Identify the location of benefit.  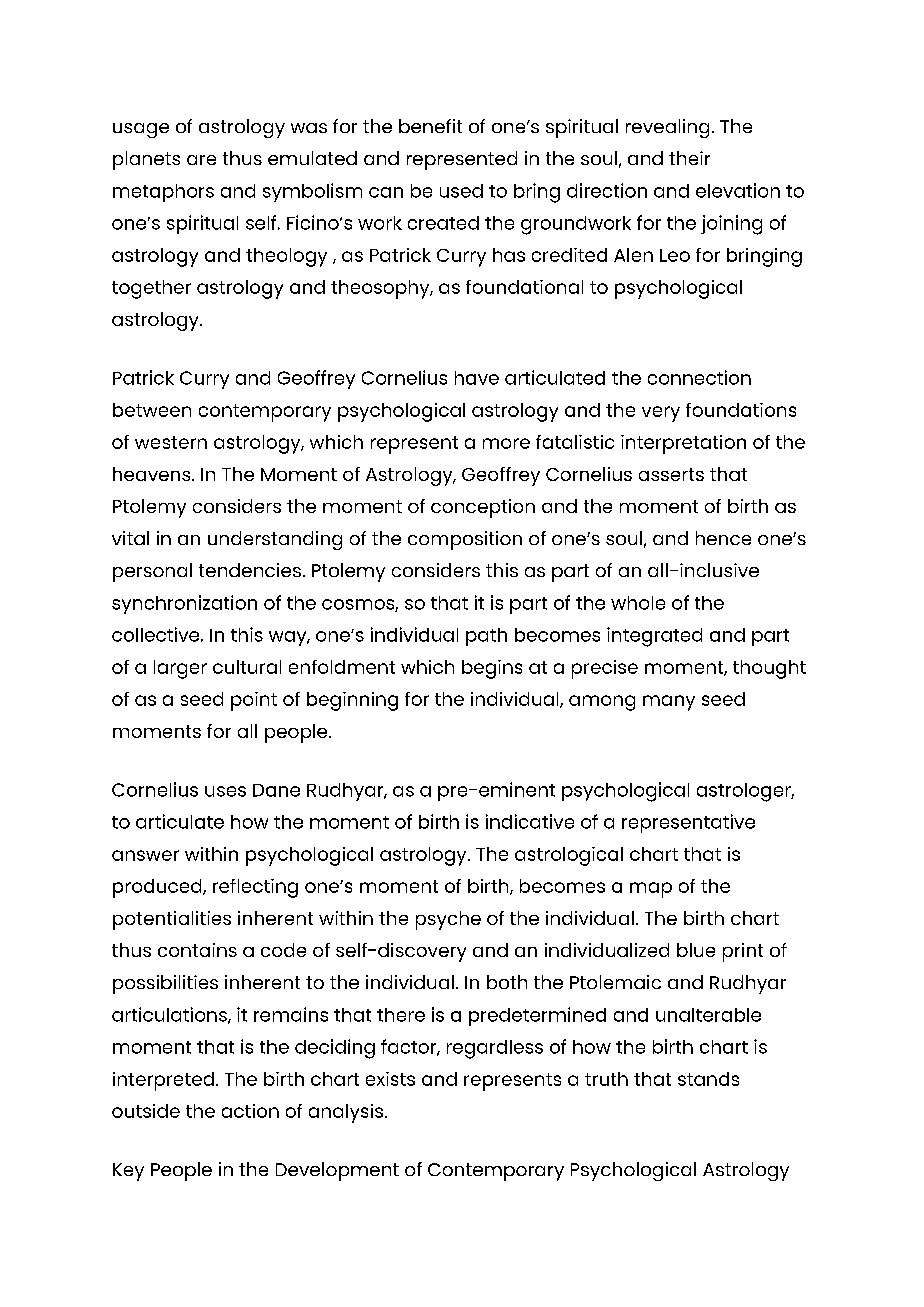
(430, 126).
